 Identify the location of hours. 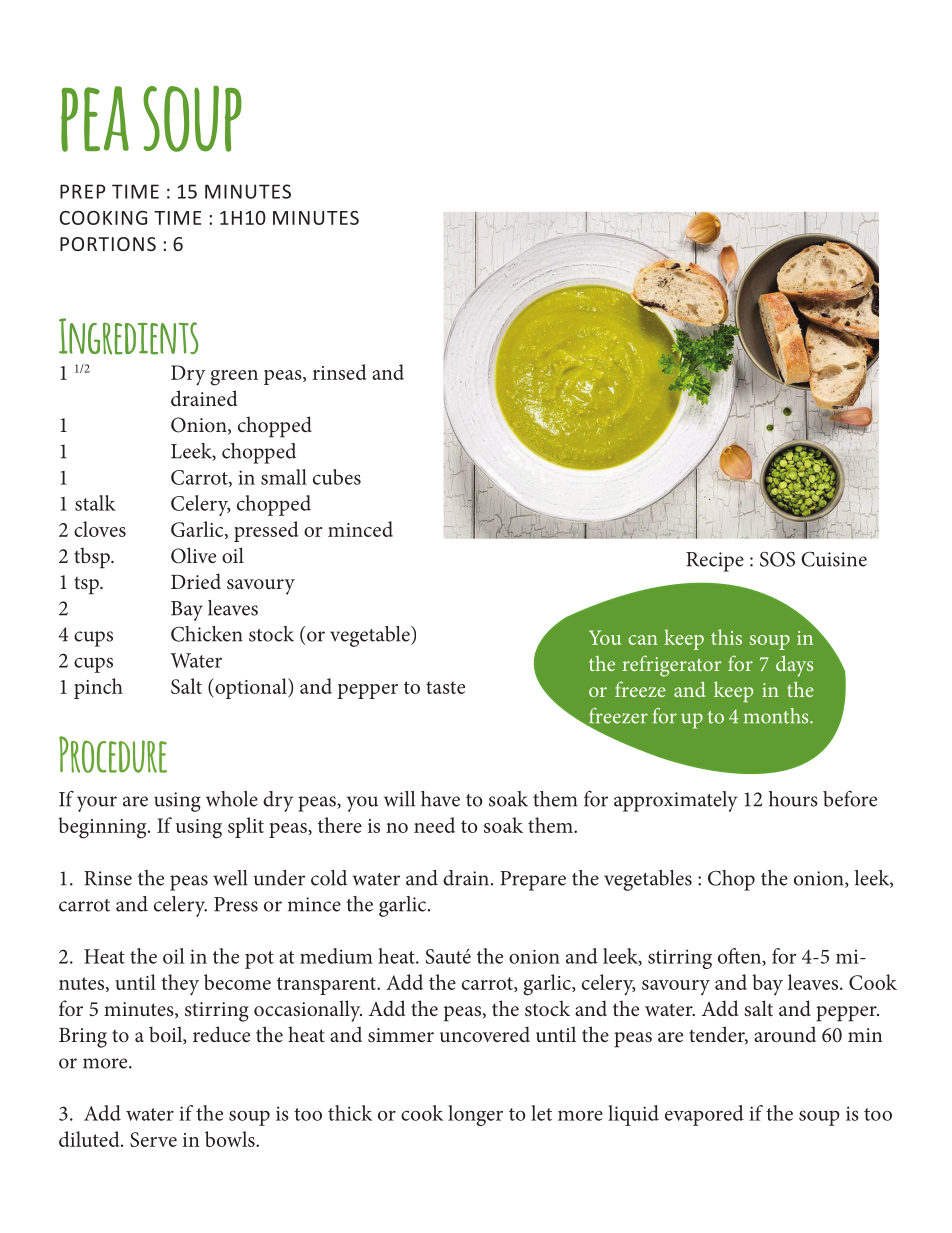
(793, 799).
